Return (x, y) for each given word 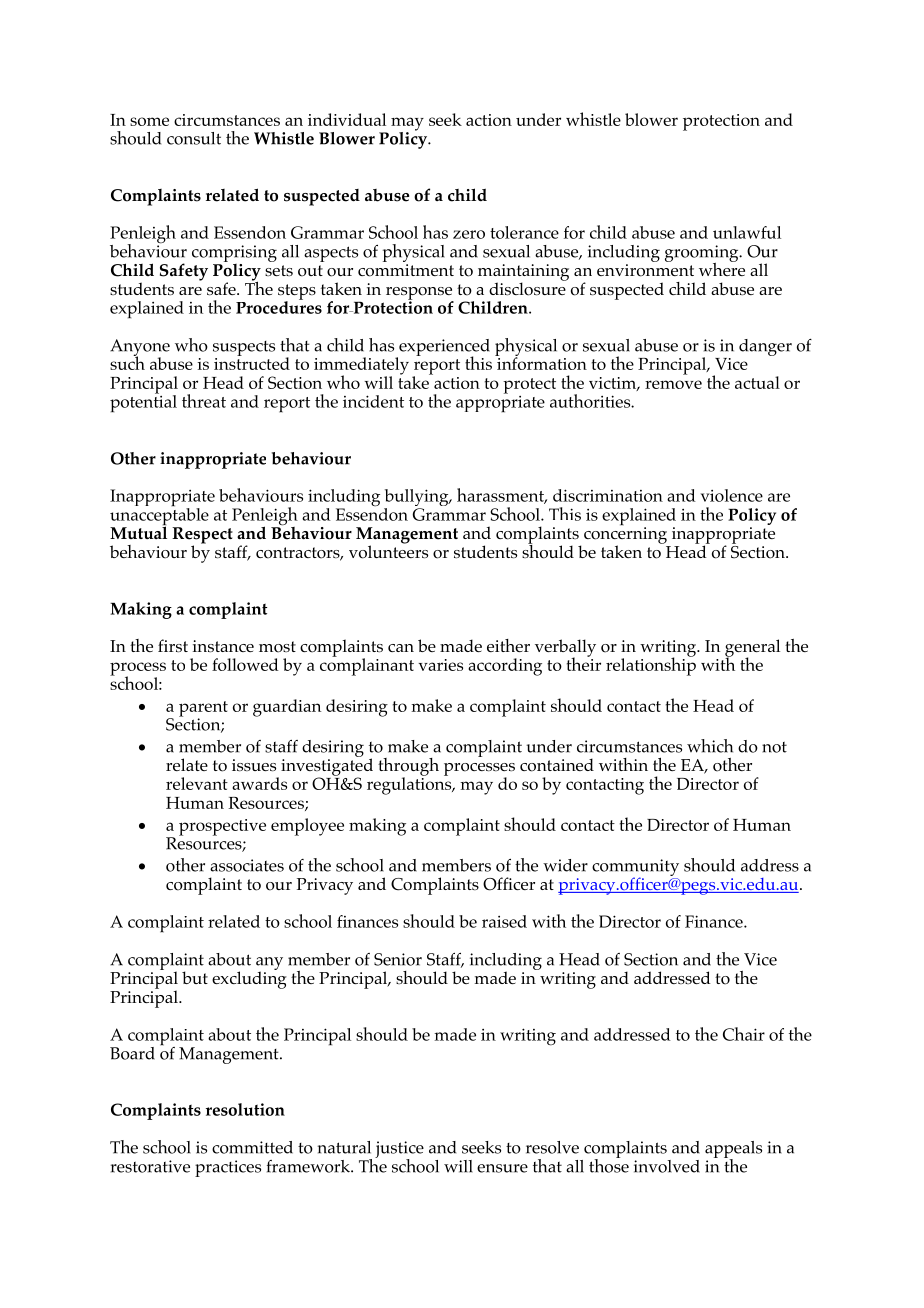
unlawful (747, 232)
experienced (443, 348)
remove (673, 384)
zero (469, 234)
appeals (733, 1150)
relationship (651, 665)
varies (440, 665)
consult (194, 138)
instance (223, 646)
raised (504, 921)
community (635, 868)
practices (228, 1168)
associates (247, 865)
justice (399, 1150)
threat (204, 401)
